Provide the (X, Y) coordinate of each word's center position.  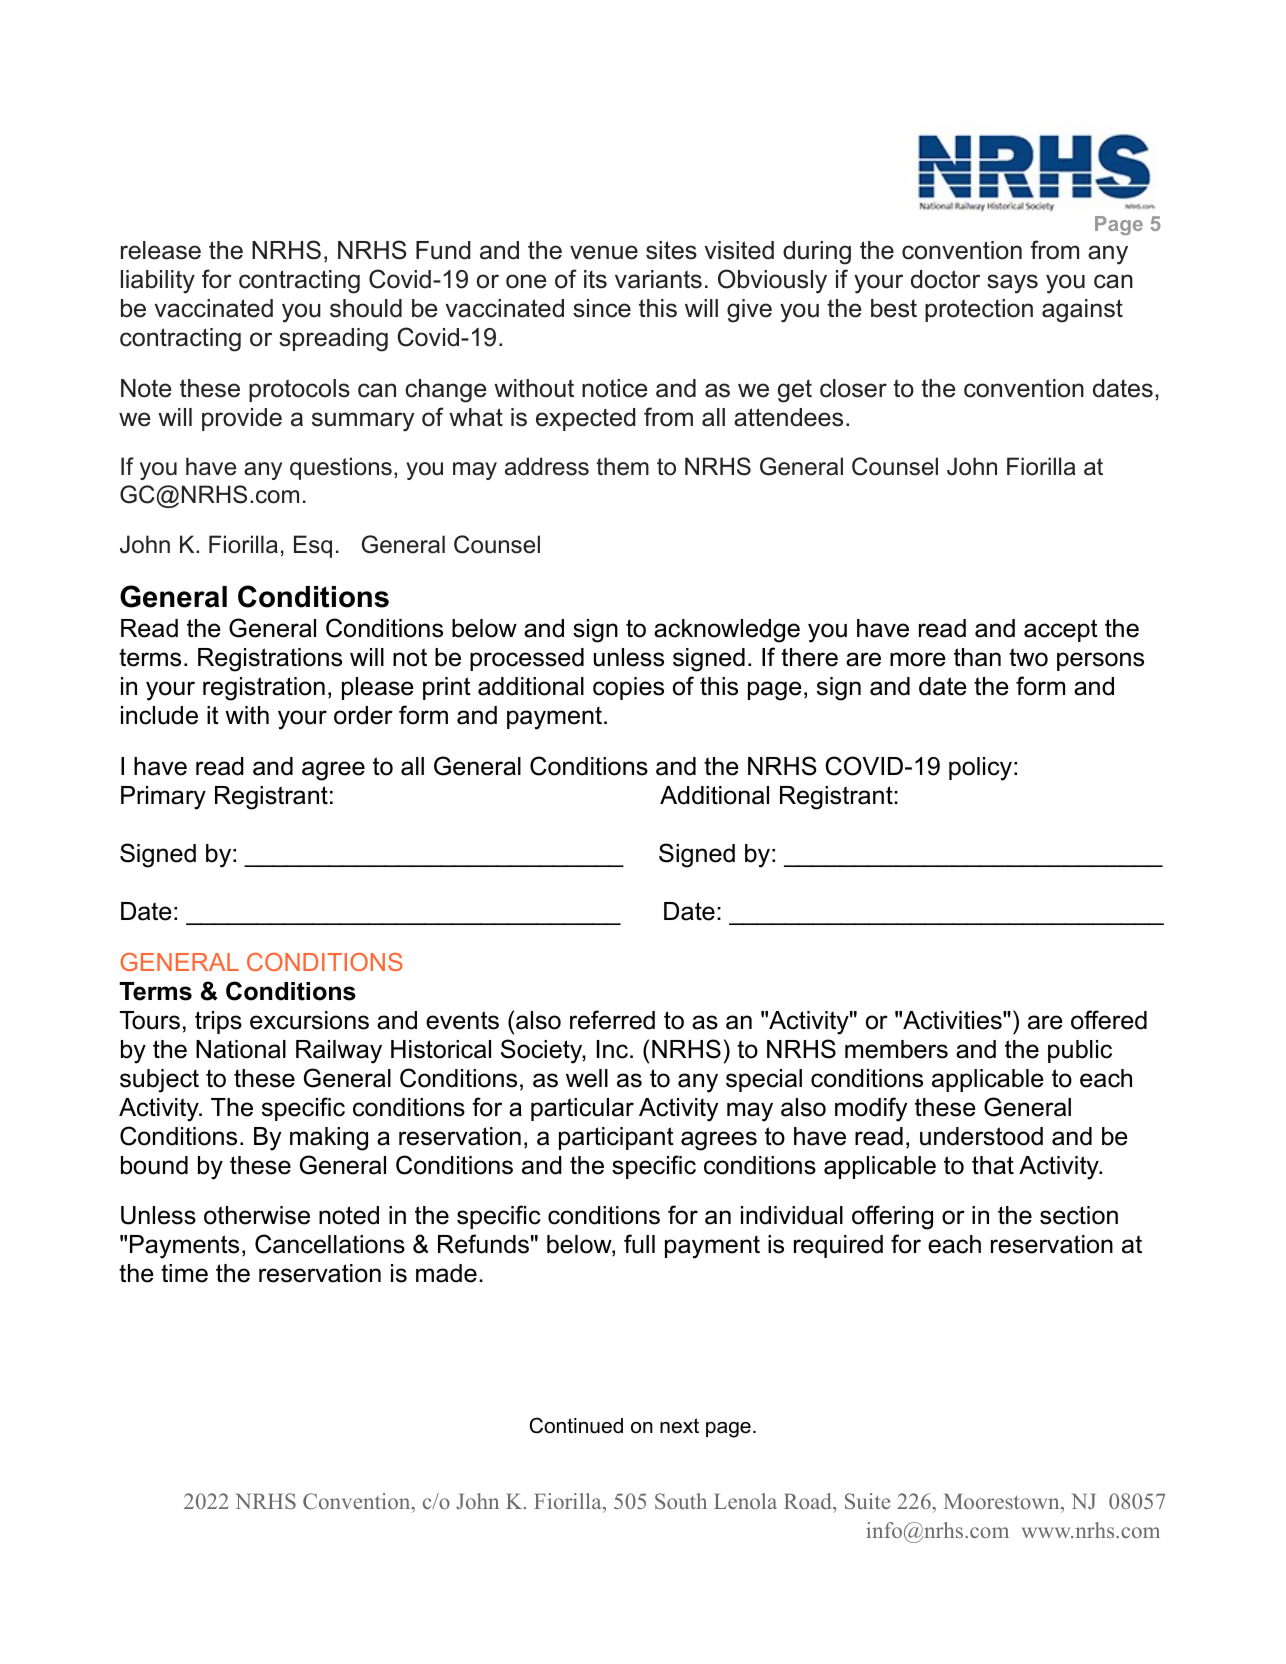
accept (1061, 630)
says (1012, 284)
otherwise (257, 1215)
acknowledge (727, 631)
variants (658, 279)
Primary (163, 798)
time (184, 1273)
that (993, 1165)
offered (1109, 1020)
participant (616, 1138)
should (366, 308)
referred (612, 1020)
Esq (313, 546)
